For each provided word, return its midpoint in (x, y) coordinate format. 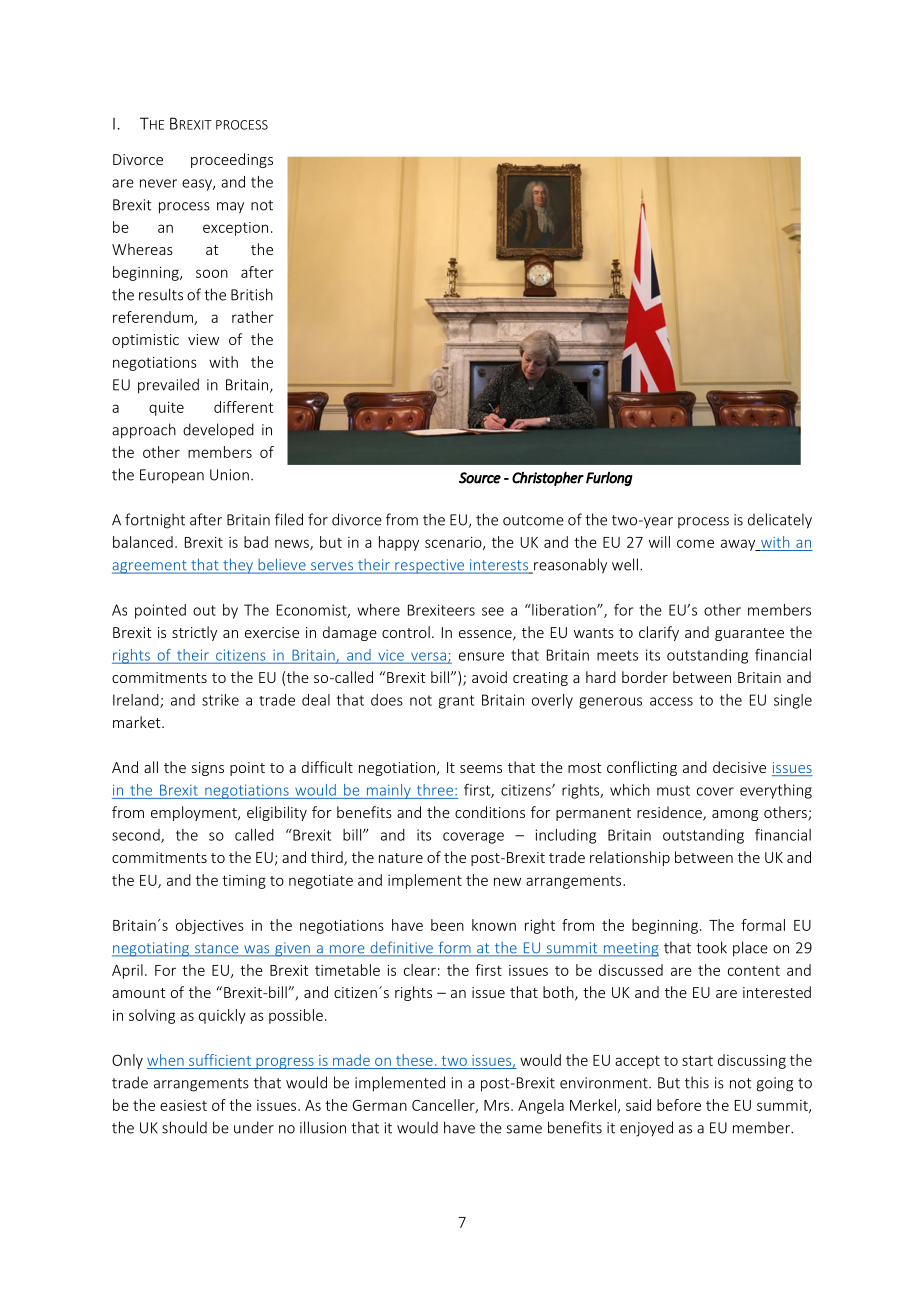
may (230, 208)
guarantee (749, 634)
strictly (194, 633)
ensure (481, 656)
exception (235, 229)
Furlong (609, 479)
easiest (183, 1105)
